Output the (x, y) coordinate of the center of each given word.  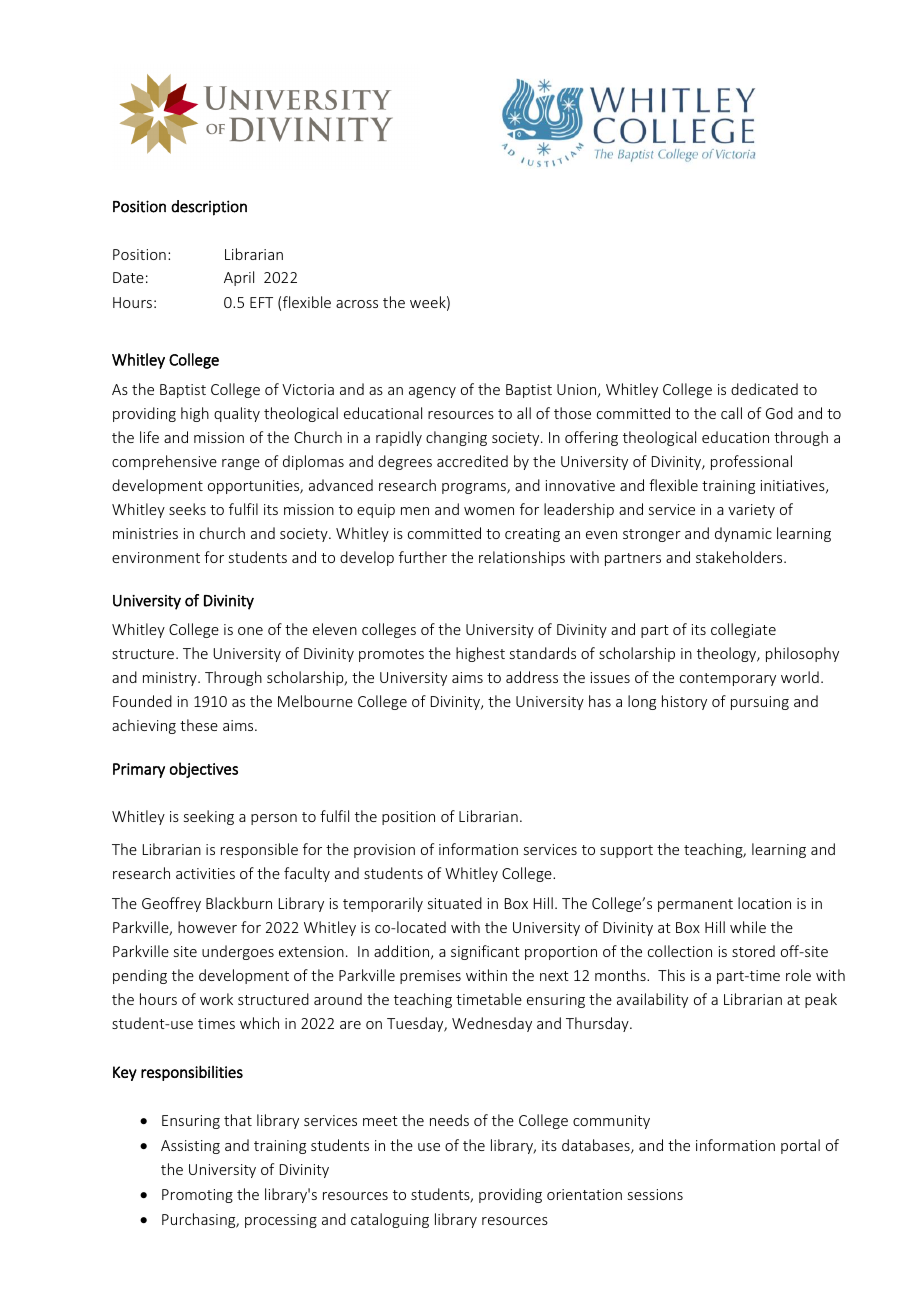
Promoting (197, 1196)
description (209, 208)
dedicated (764, 389)
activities (205, 873)
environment (156, 557)
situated (455, 903)
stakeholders (740, 557)
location (764, 903)
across (357, 304)
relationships (522, 558)
